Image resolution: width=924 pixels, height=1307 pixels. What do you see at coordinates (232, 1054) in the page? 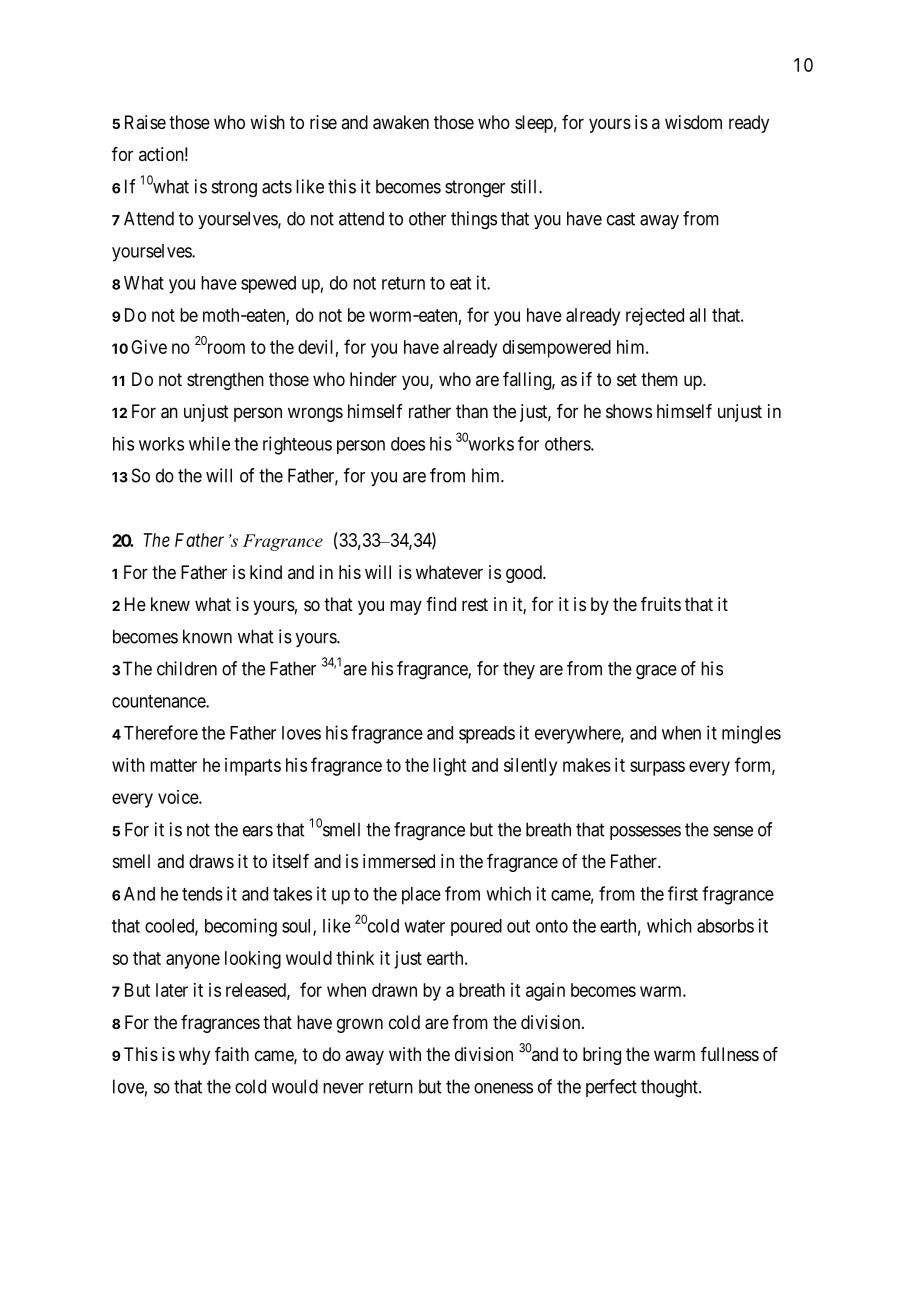
I see `faith` at bounding box center [232, 1054].
